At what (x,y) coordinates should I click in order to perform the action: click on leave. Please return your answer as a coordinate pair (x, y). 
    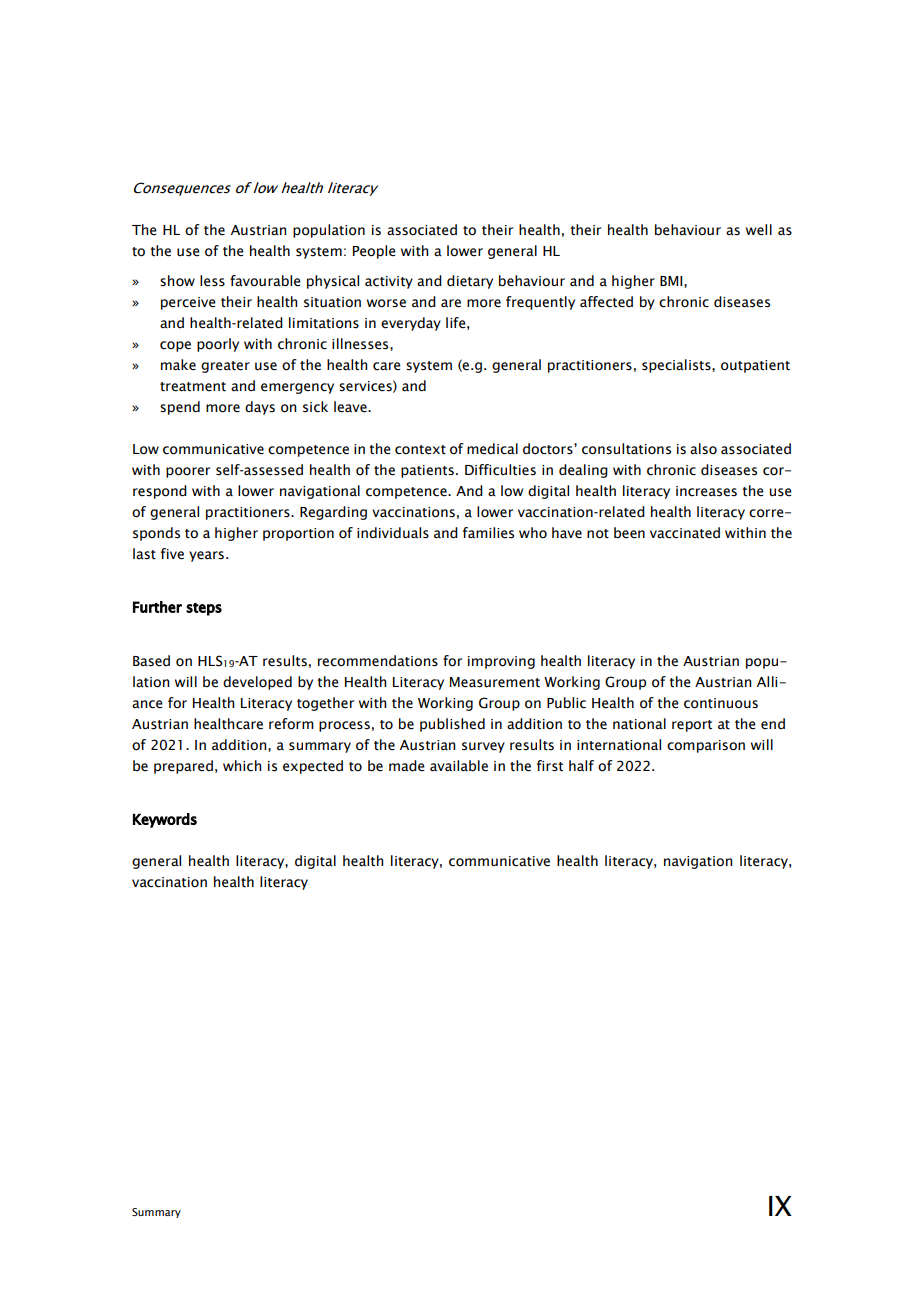
    Looking at the image, I should click on (351, 407).
